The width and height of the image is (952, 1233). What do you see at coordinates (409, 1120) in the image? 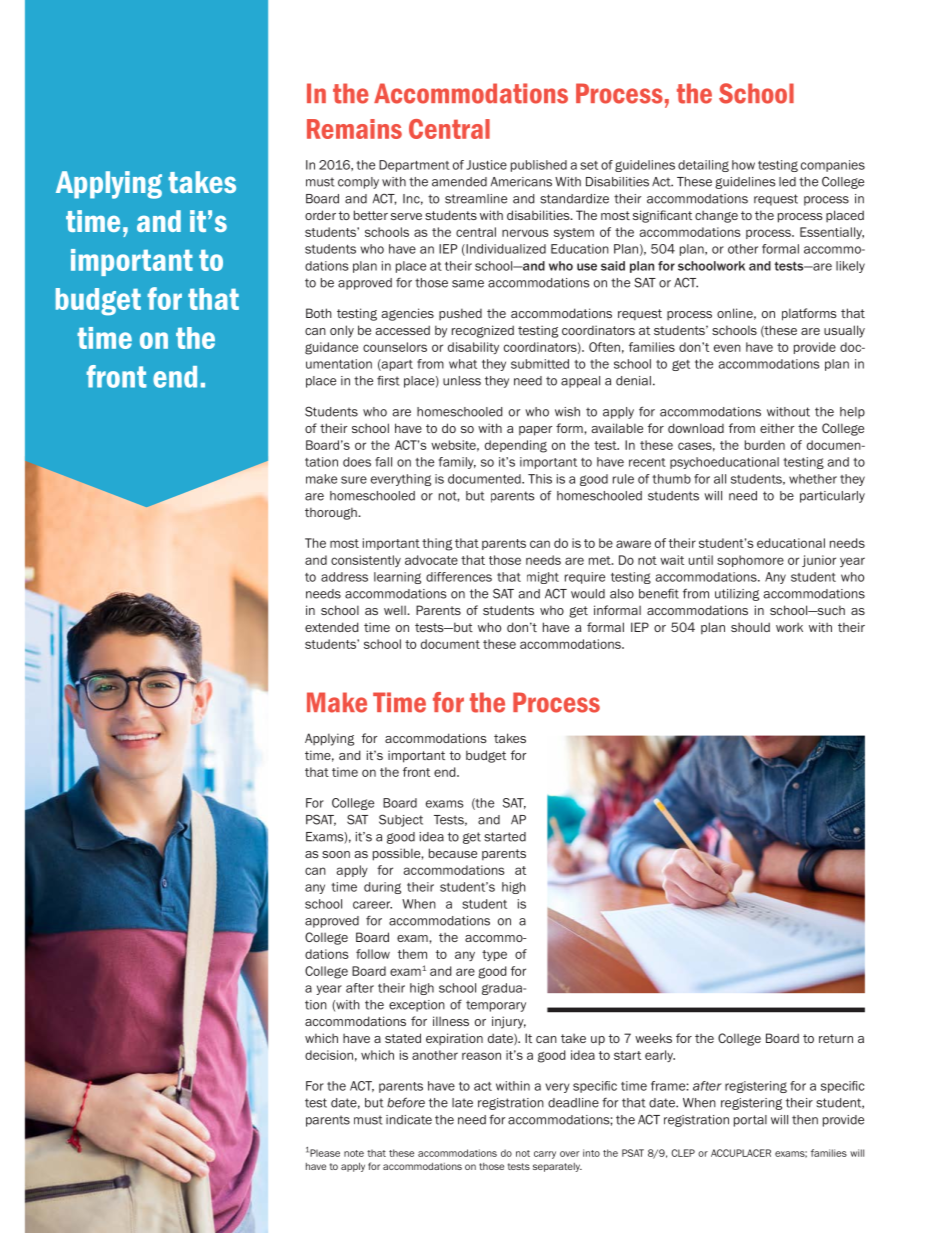
I see `indicate` at bounding box center [409, 1120].
